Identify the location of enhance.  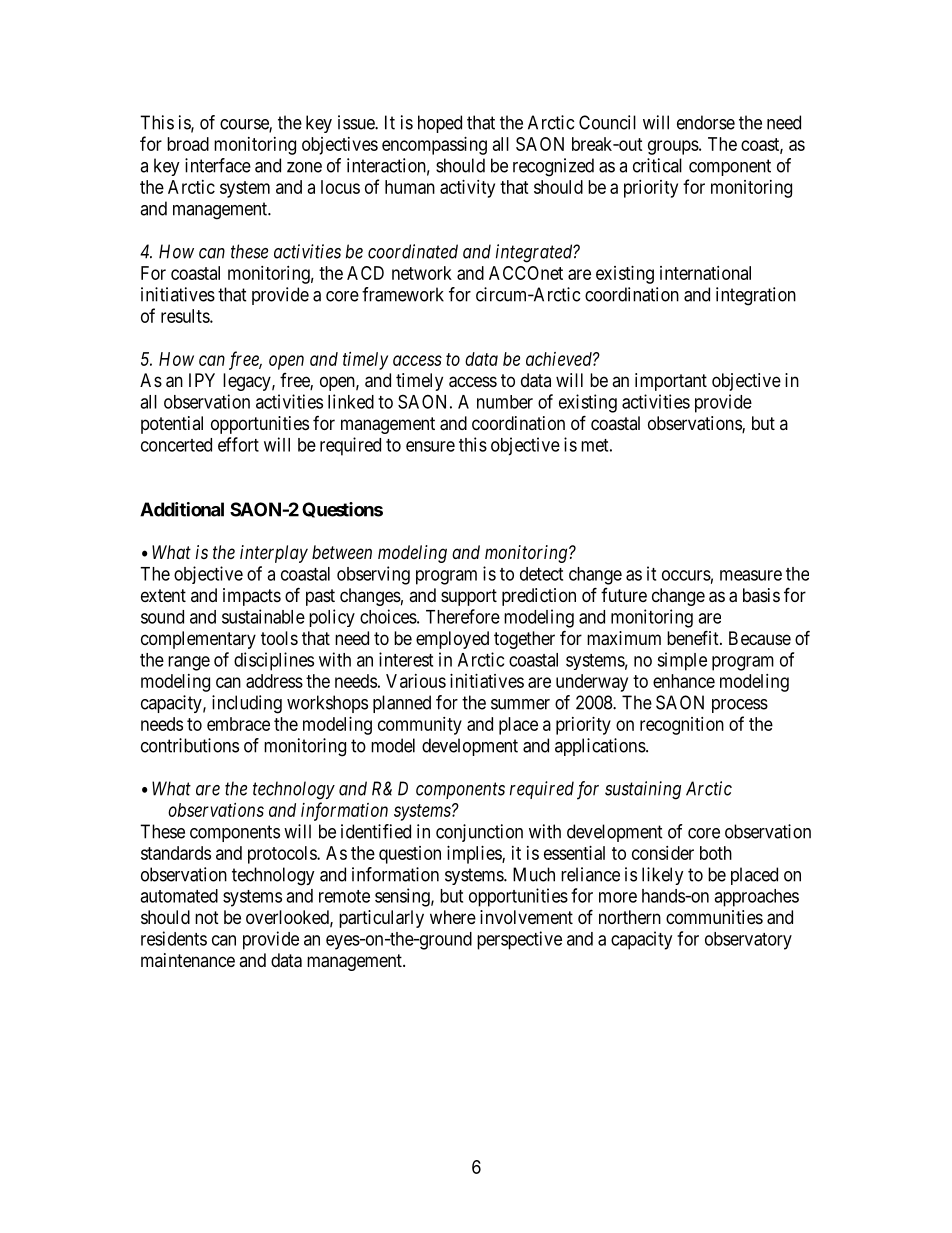
(684, 681).
